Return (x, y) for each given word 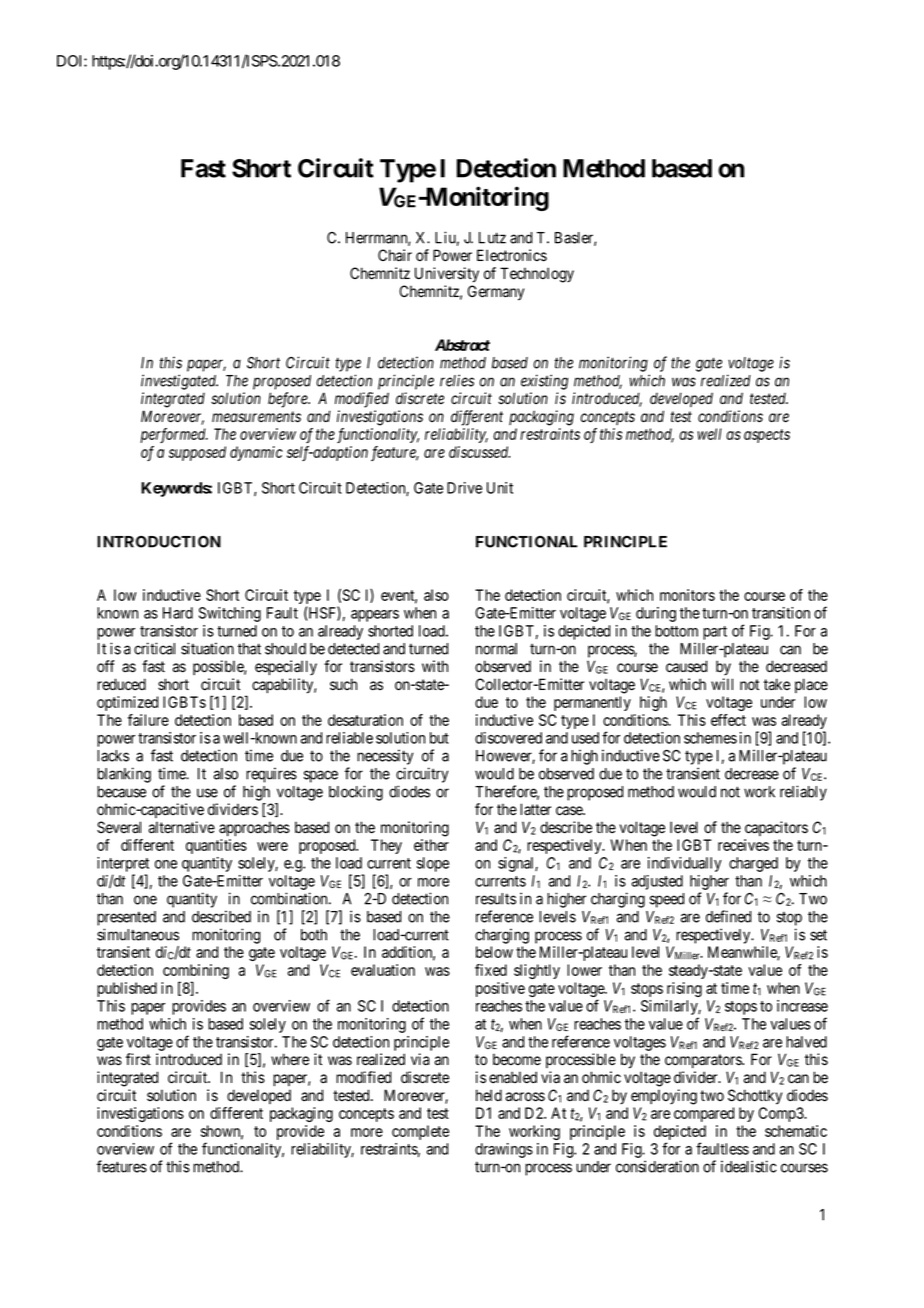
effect (728, 720)
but (439, 738)
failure (148, 720)
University (447, 275)
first (138, 1059)
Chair (395, 255)
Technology (537, 275)
